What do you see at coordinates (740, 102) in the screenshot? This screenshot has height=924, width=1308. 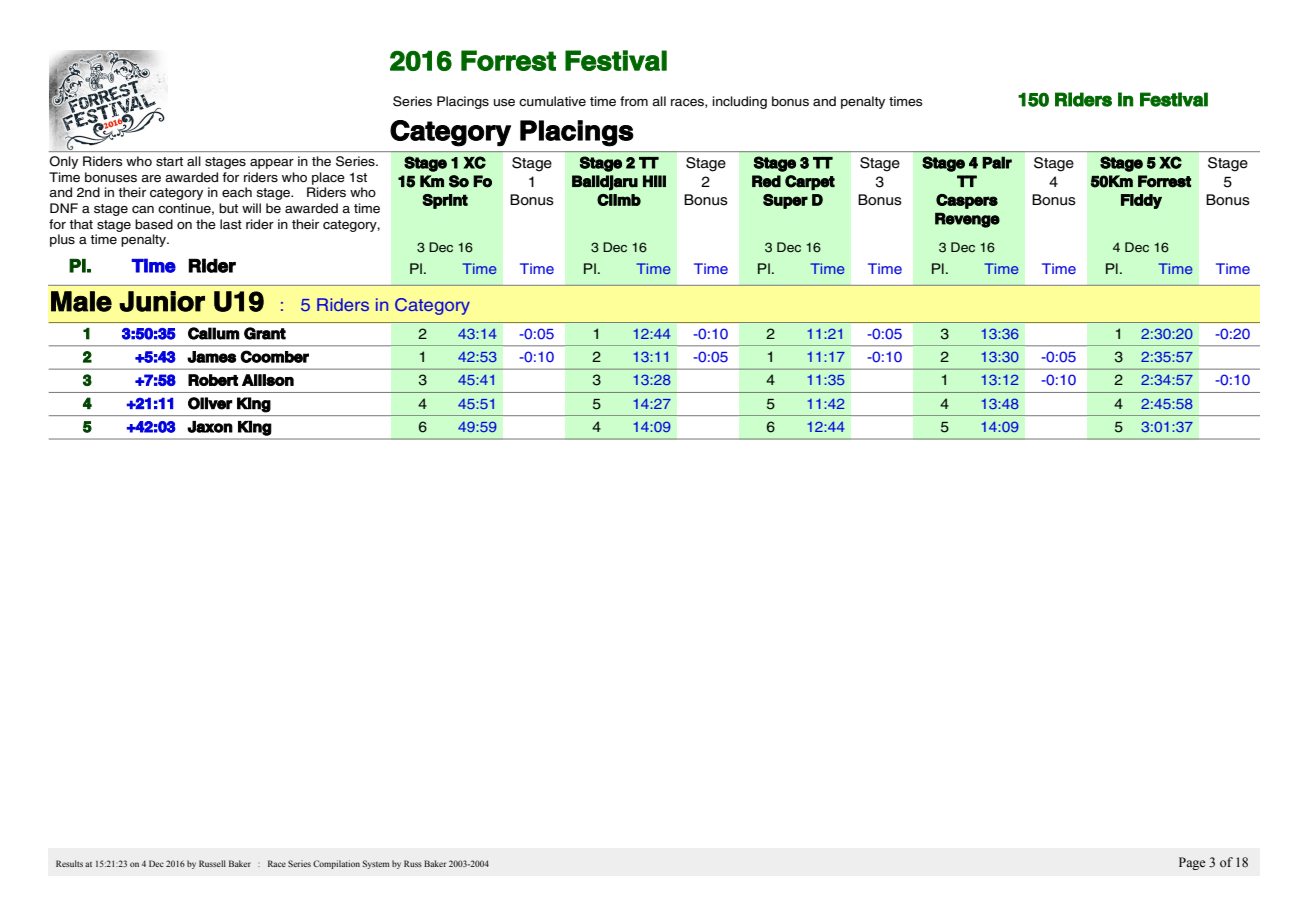 I see `including` at bounding box center [740, 102].
